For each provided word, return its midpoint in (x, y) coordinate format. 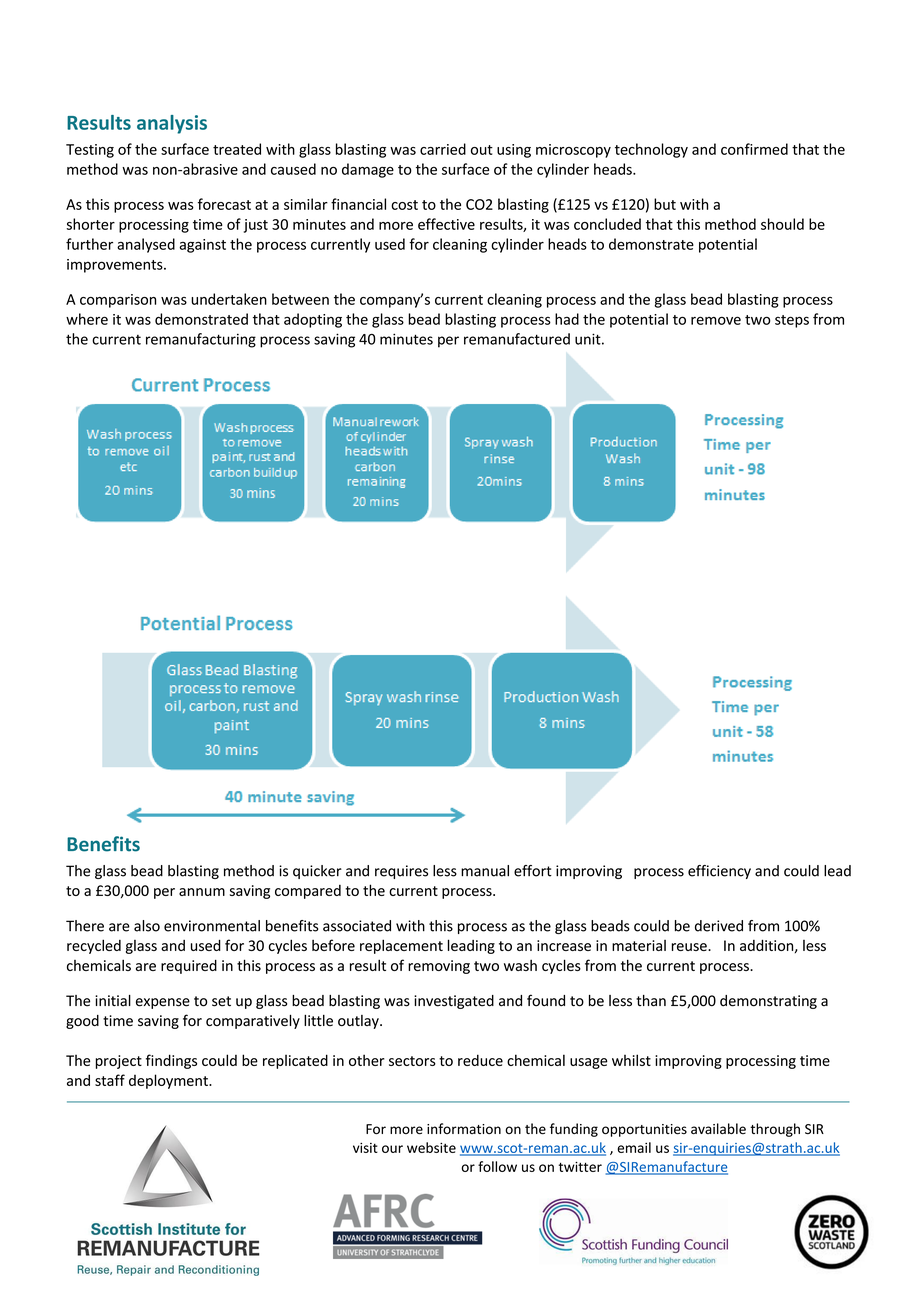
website (431, 1147)
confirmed (754, 149)
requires (401, 872)
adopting (313, 320)
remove (716, 320)
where (87, 319)
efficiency (719, 872)
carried (443, 149)
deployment (169, 1081)
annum (202, 892)
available (718, 1129)
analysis (172, 124)
